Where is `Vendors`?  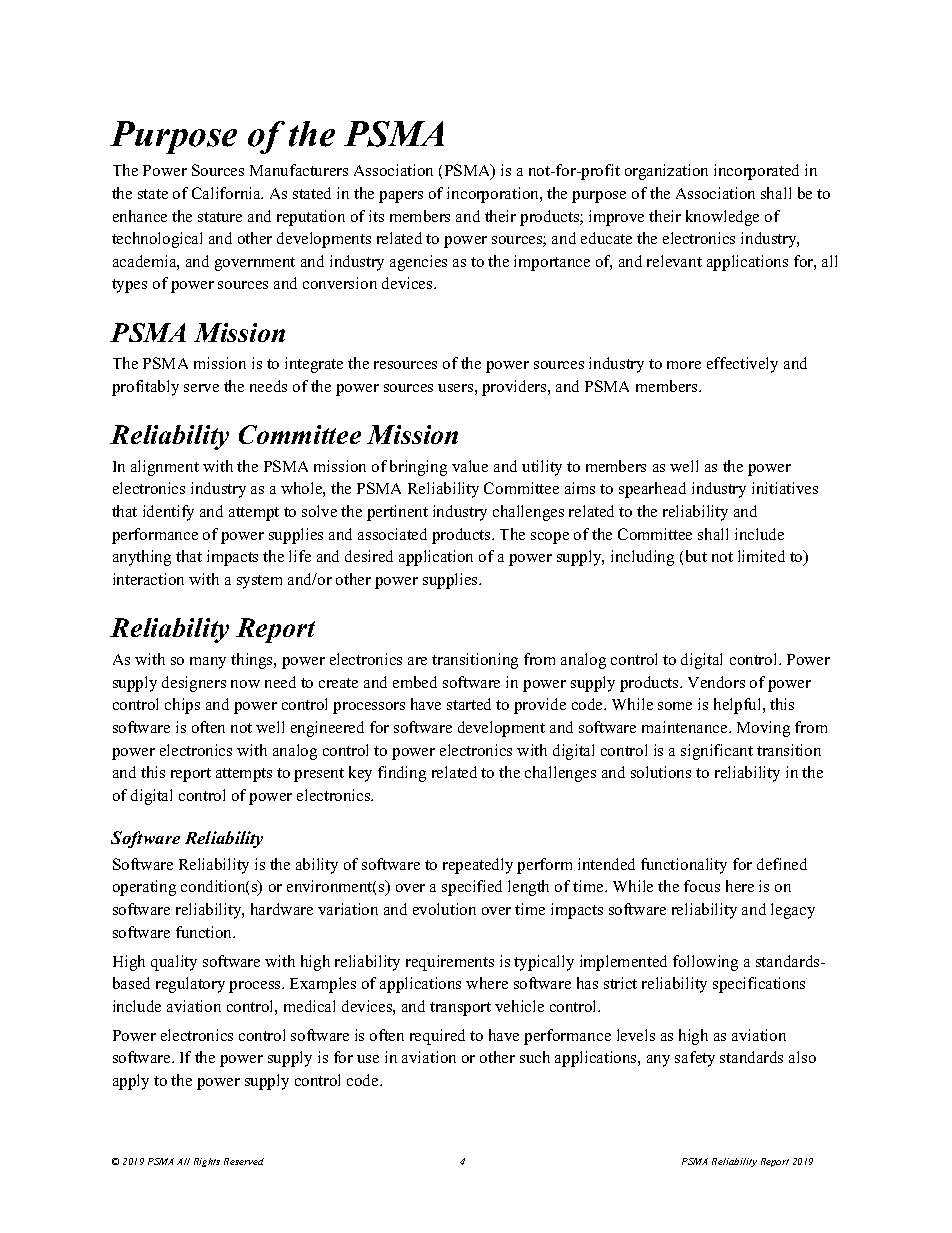
Vendors is located at coordinates (716, 682).
